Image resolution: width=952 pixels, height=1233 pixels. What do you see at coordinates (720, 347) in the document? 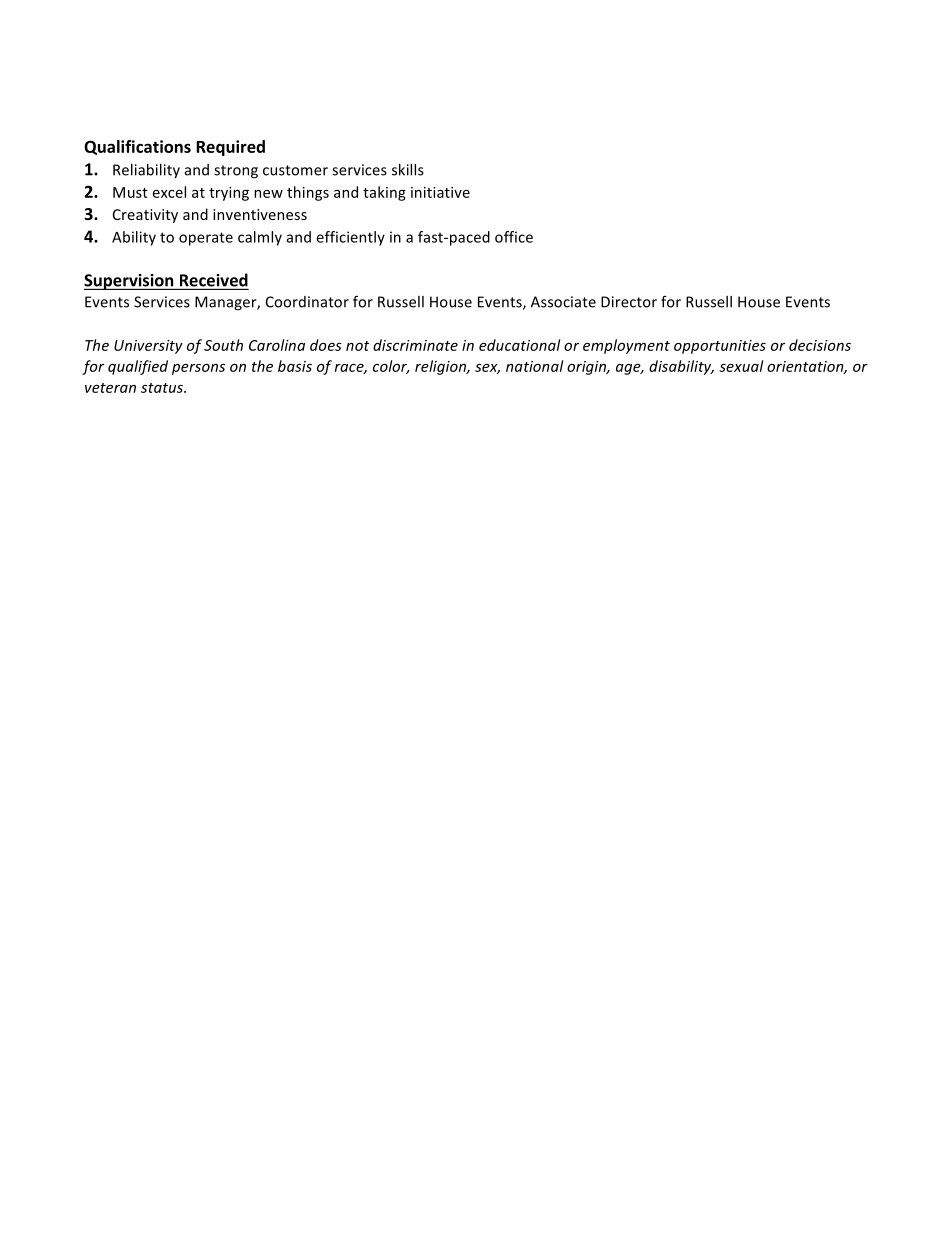
I see `opportunities` at bounding box center [720, 347].
